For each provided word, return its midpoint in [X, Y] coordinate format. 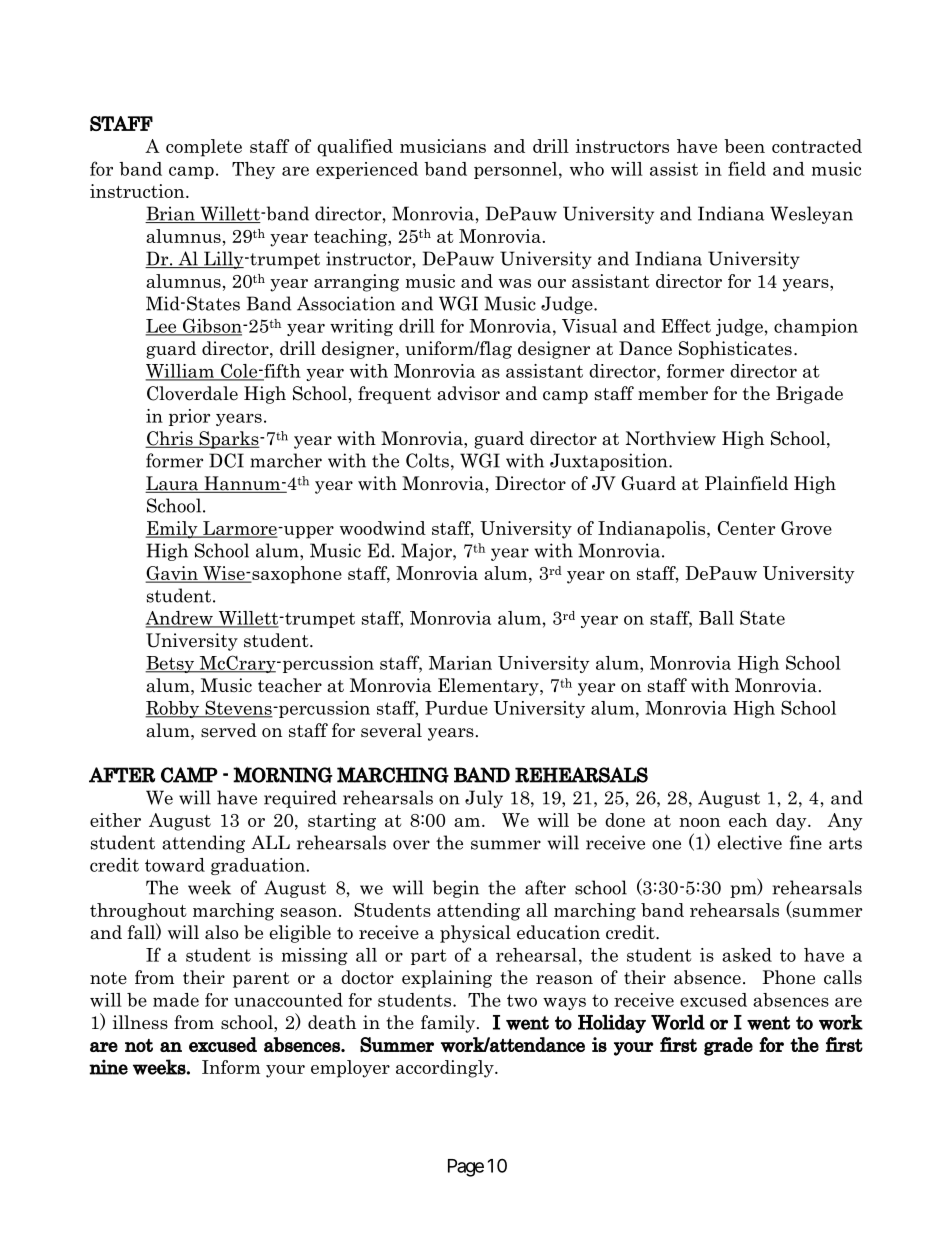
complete [204, 148]
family [449, 1024]
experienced [367, 170]
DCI [226, 460]
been [744, 146]
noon [699, 822]
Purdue [456, 708]
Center [746, 528]
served [229, 730]
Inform [231, 1067]
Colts [427, 460]
